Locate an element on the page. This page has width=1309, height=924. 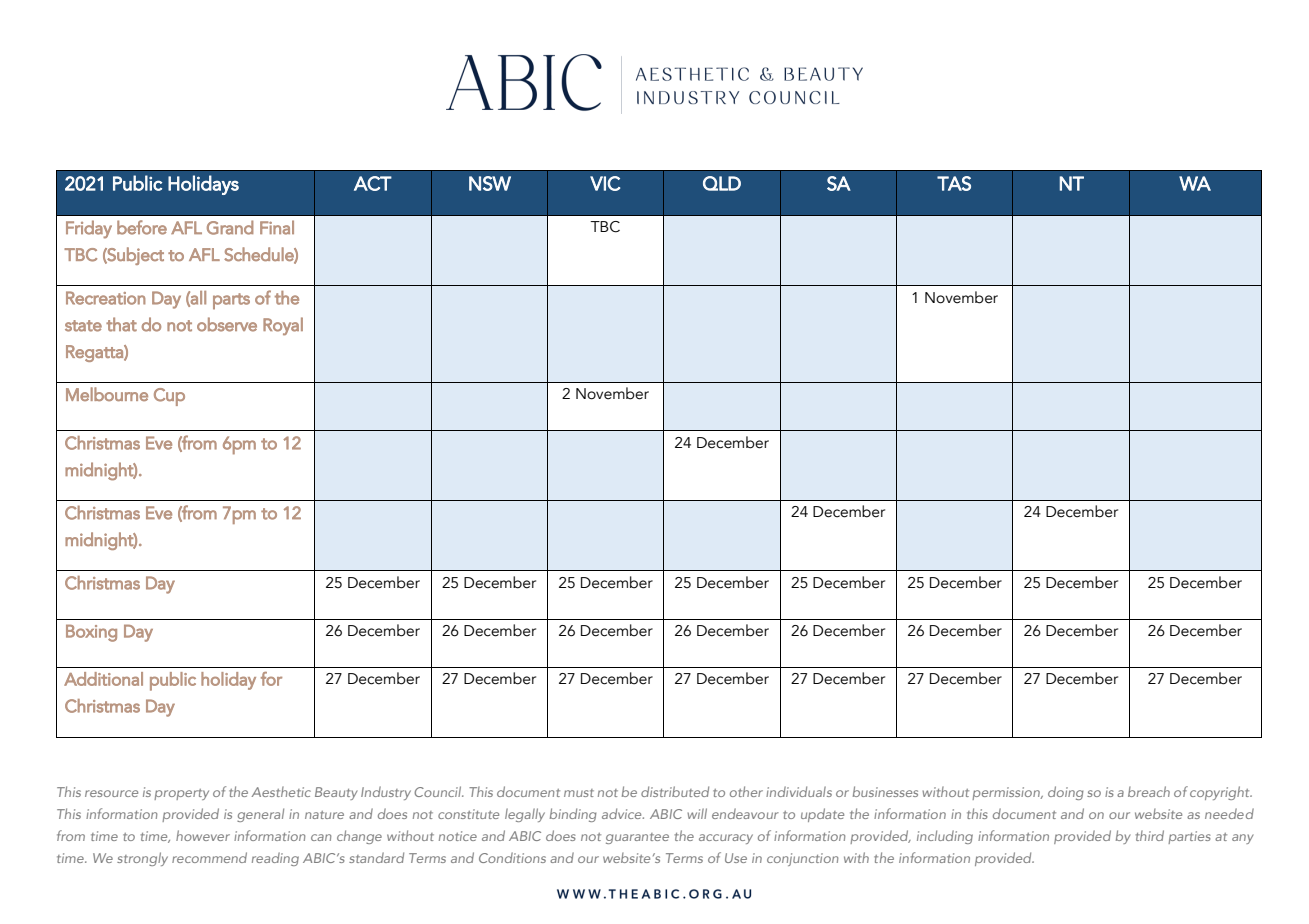
Royal is located at coordinates (283, 326).
